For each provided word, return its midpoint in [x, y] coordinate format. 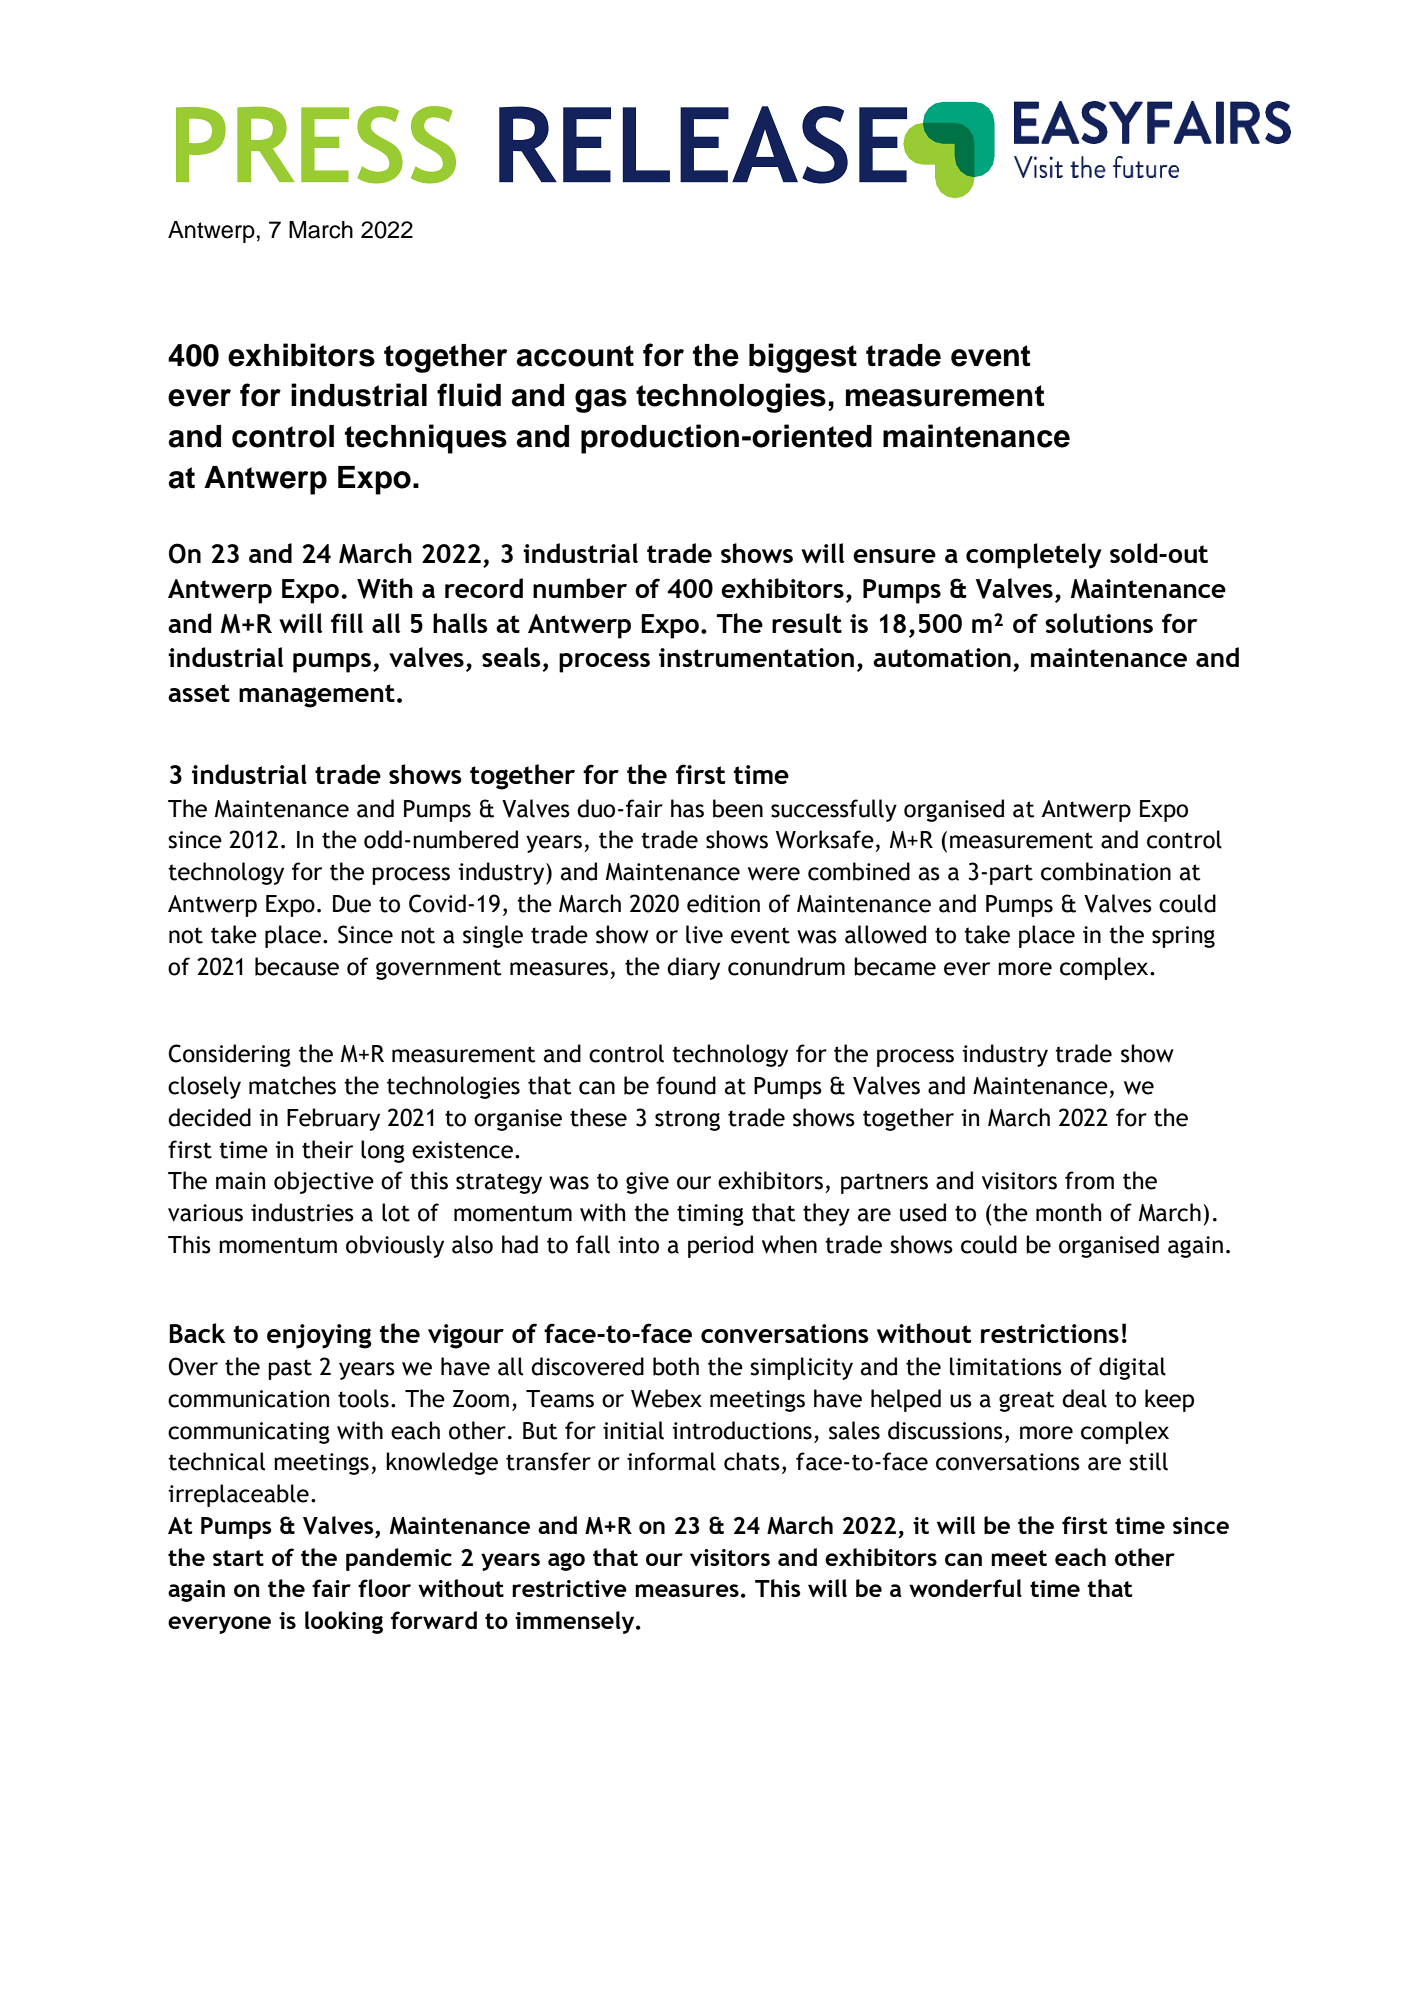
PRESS [316, 145]
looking [344, 1622]
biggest [803, 358]
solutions [1099, 623]
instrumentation [756, 657]
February [333, 1119]
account [575, 356]
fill [347, 623]
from [1089, 1180]
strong [687, 1120]
